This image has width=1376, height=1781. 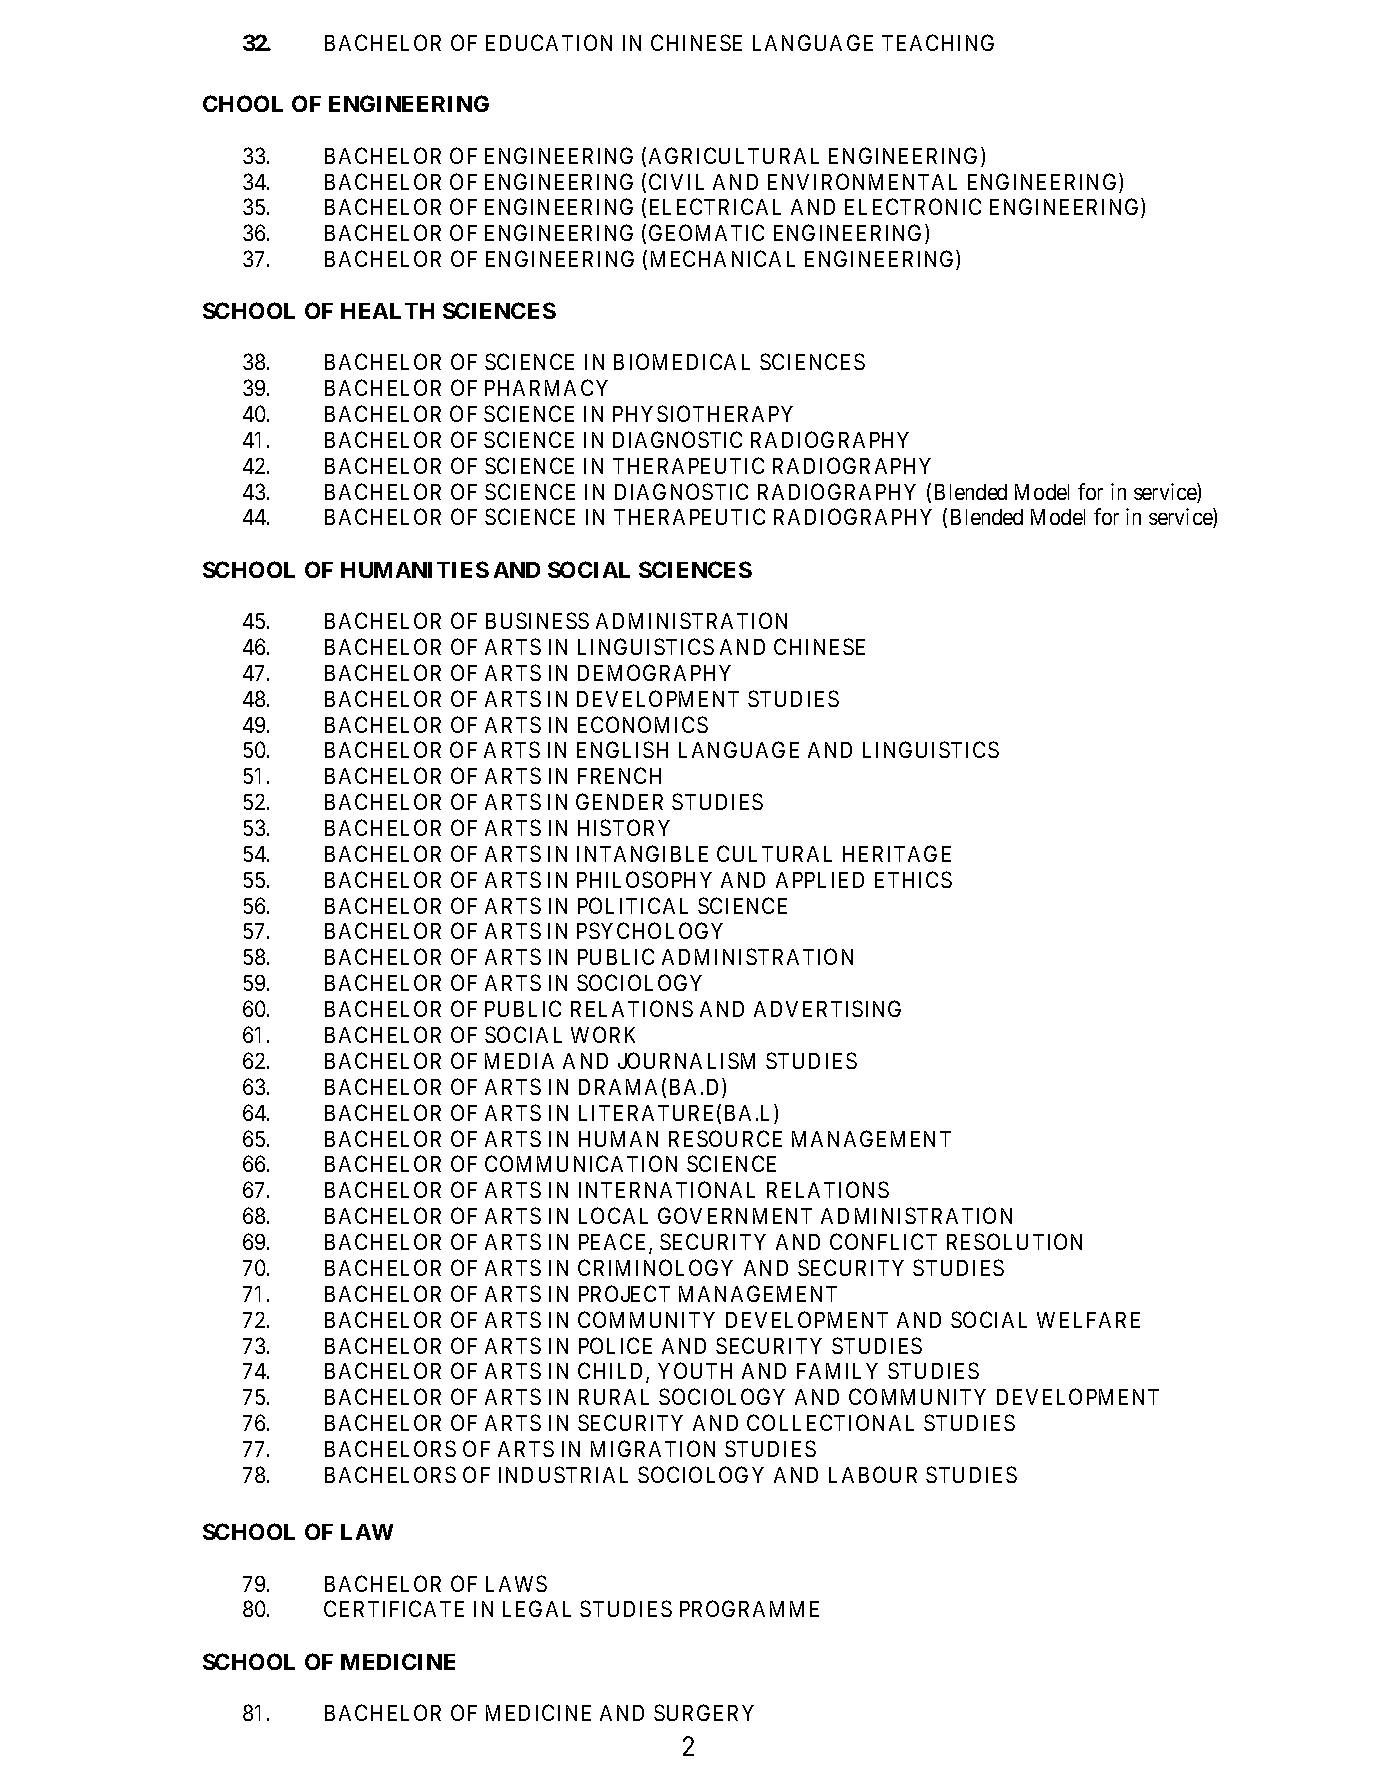 I want to click on MEDIA, so click(x=519, y=1061).
